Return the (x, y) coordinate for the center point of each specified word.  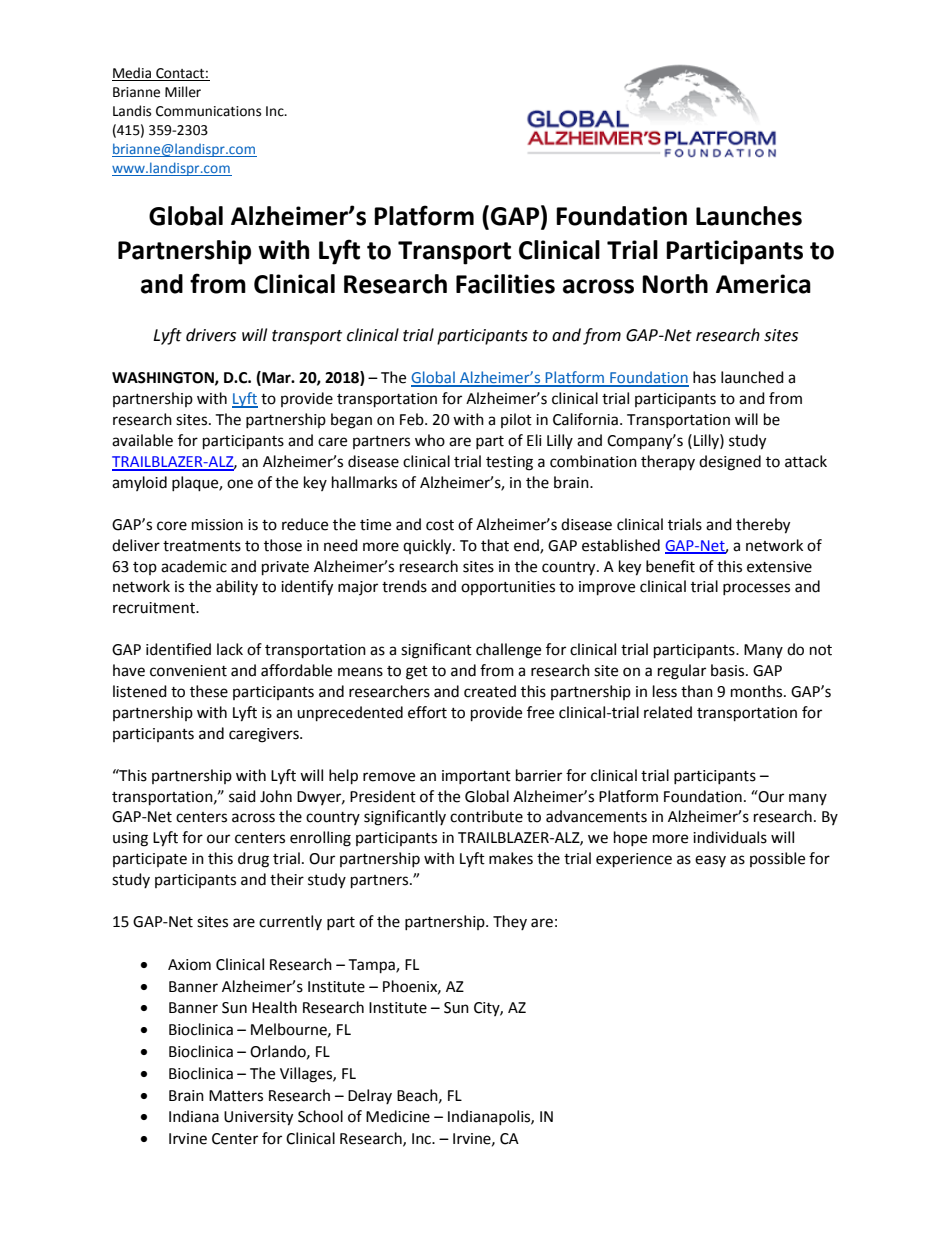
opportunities (508, 588)
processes (756, 589)
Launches (749, 216)
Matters (236, 1096)
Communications (208, 111)
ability (237, 587)
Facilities (505, 284)
